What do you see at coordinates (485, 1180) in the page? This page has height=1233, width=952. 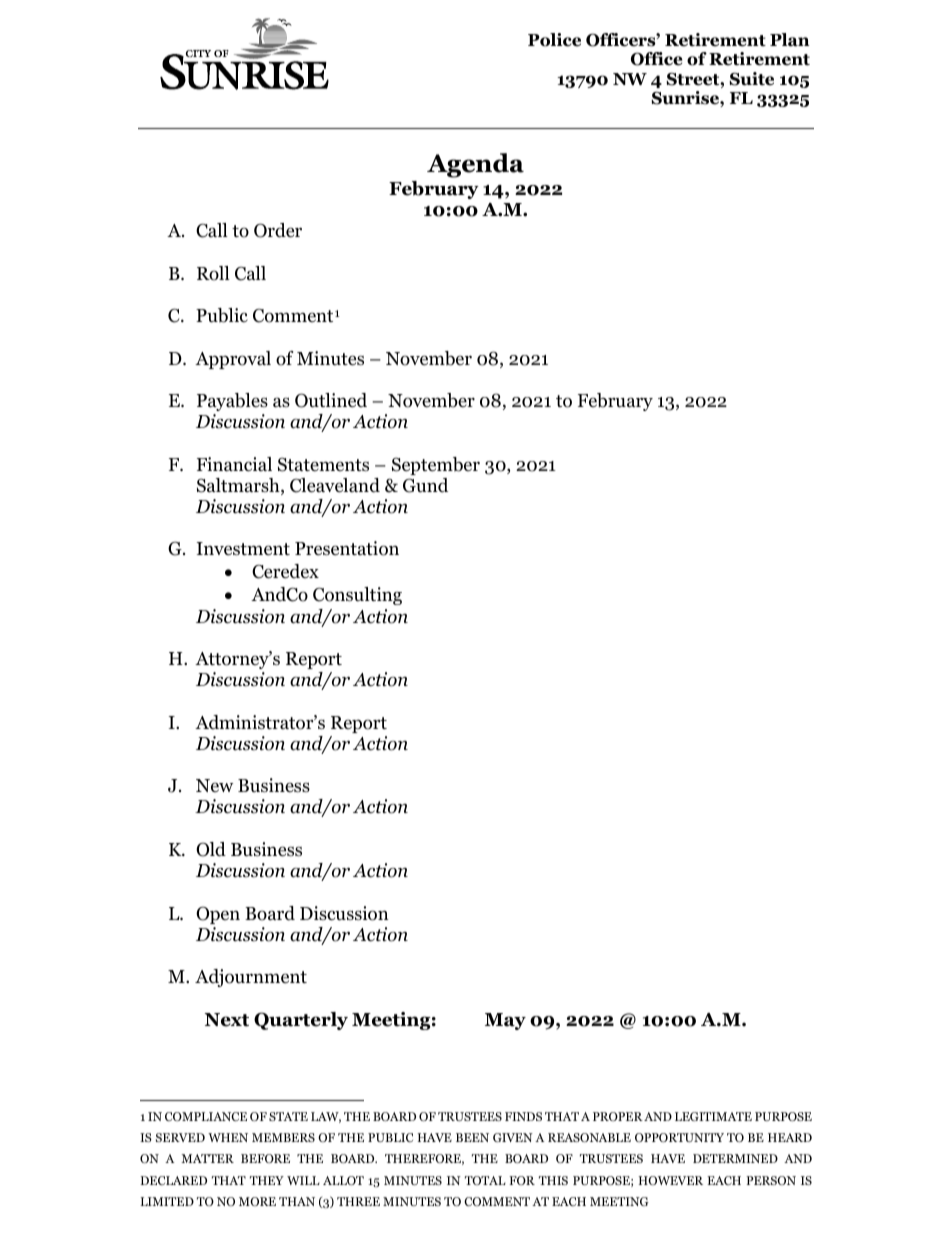 I see `TOTAL` at bounding box center [485, 1180].
